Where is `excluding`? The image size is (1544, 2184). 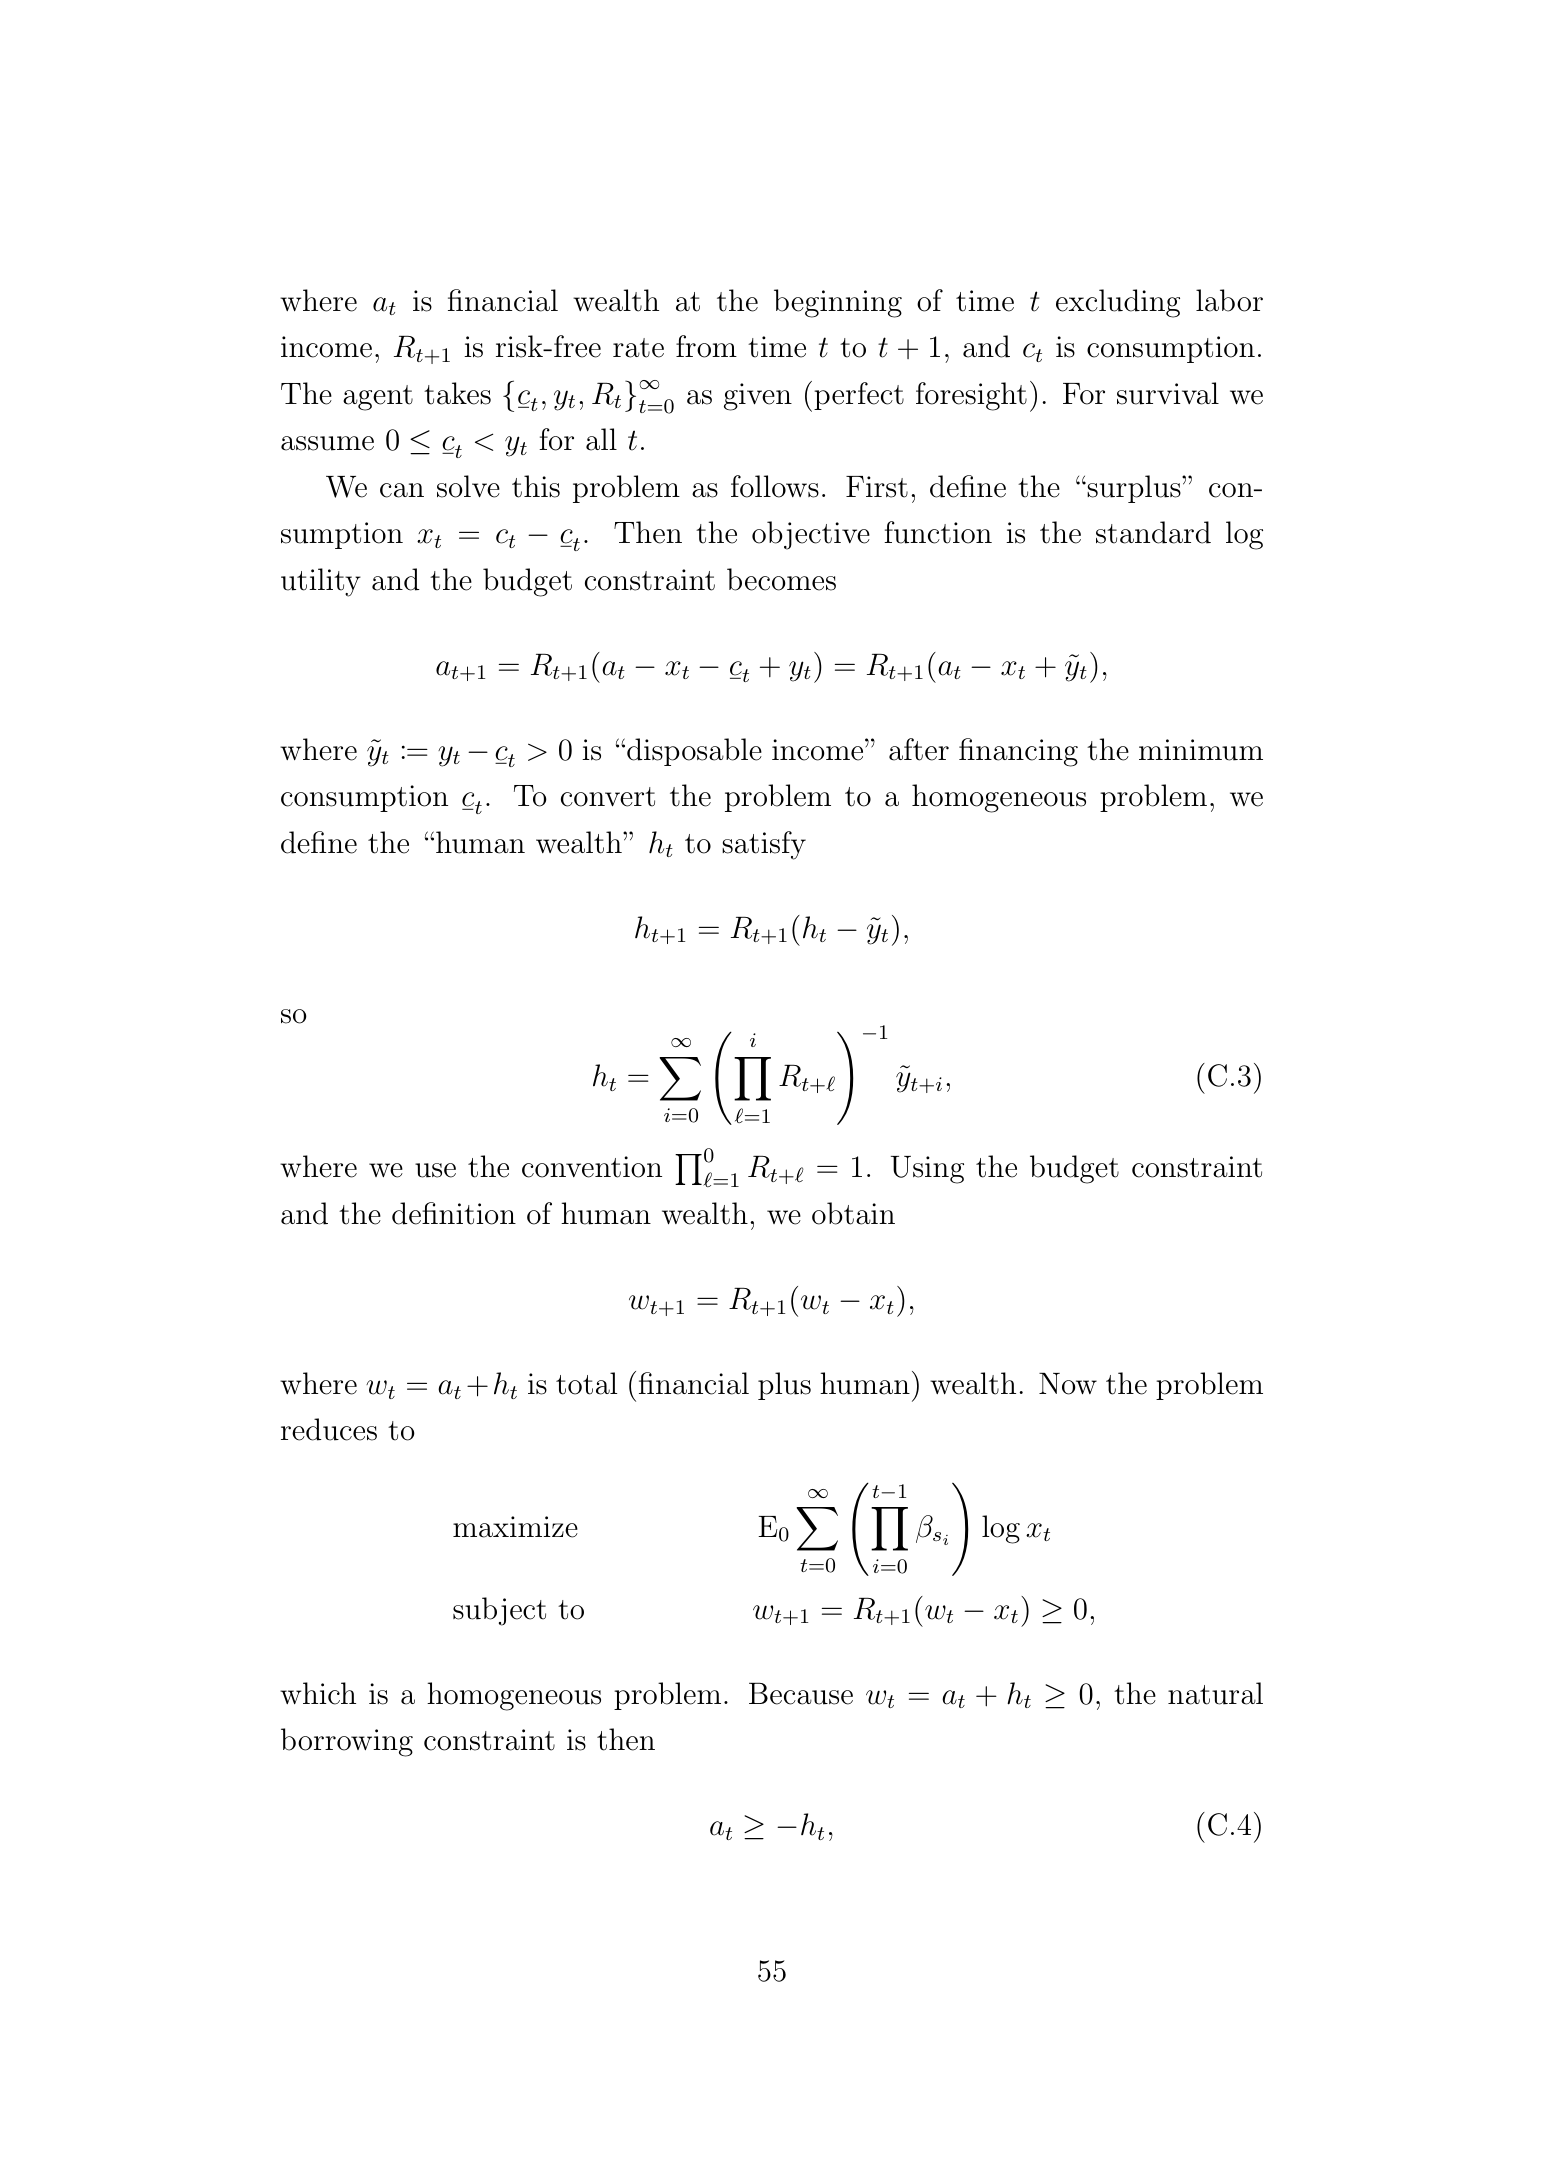
excluding is located at coordinates (1118, 303).
